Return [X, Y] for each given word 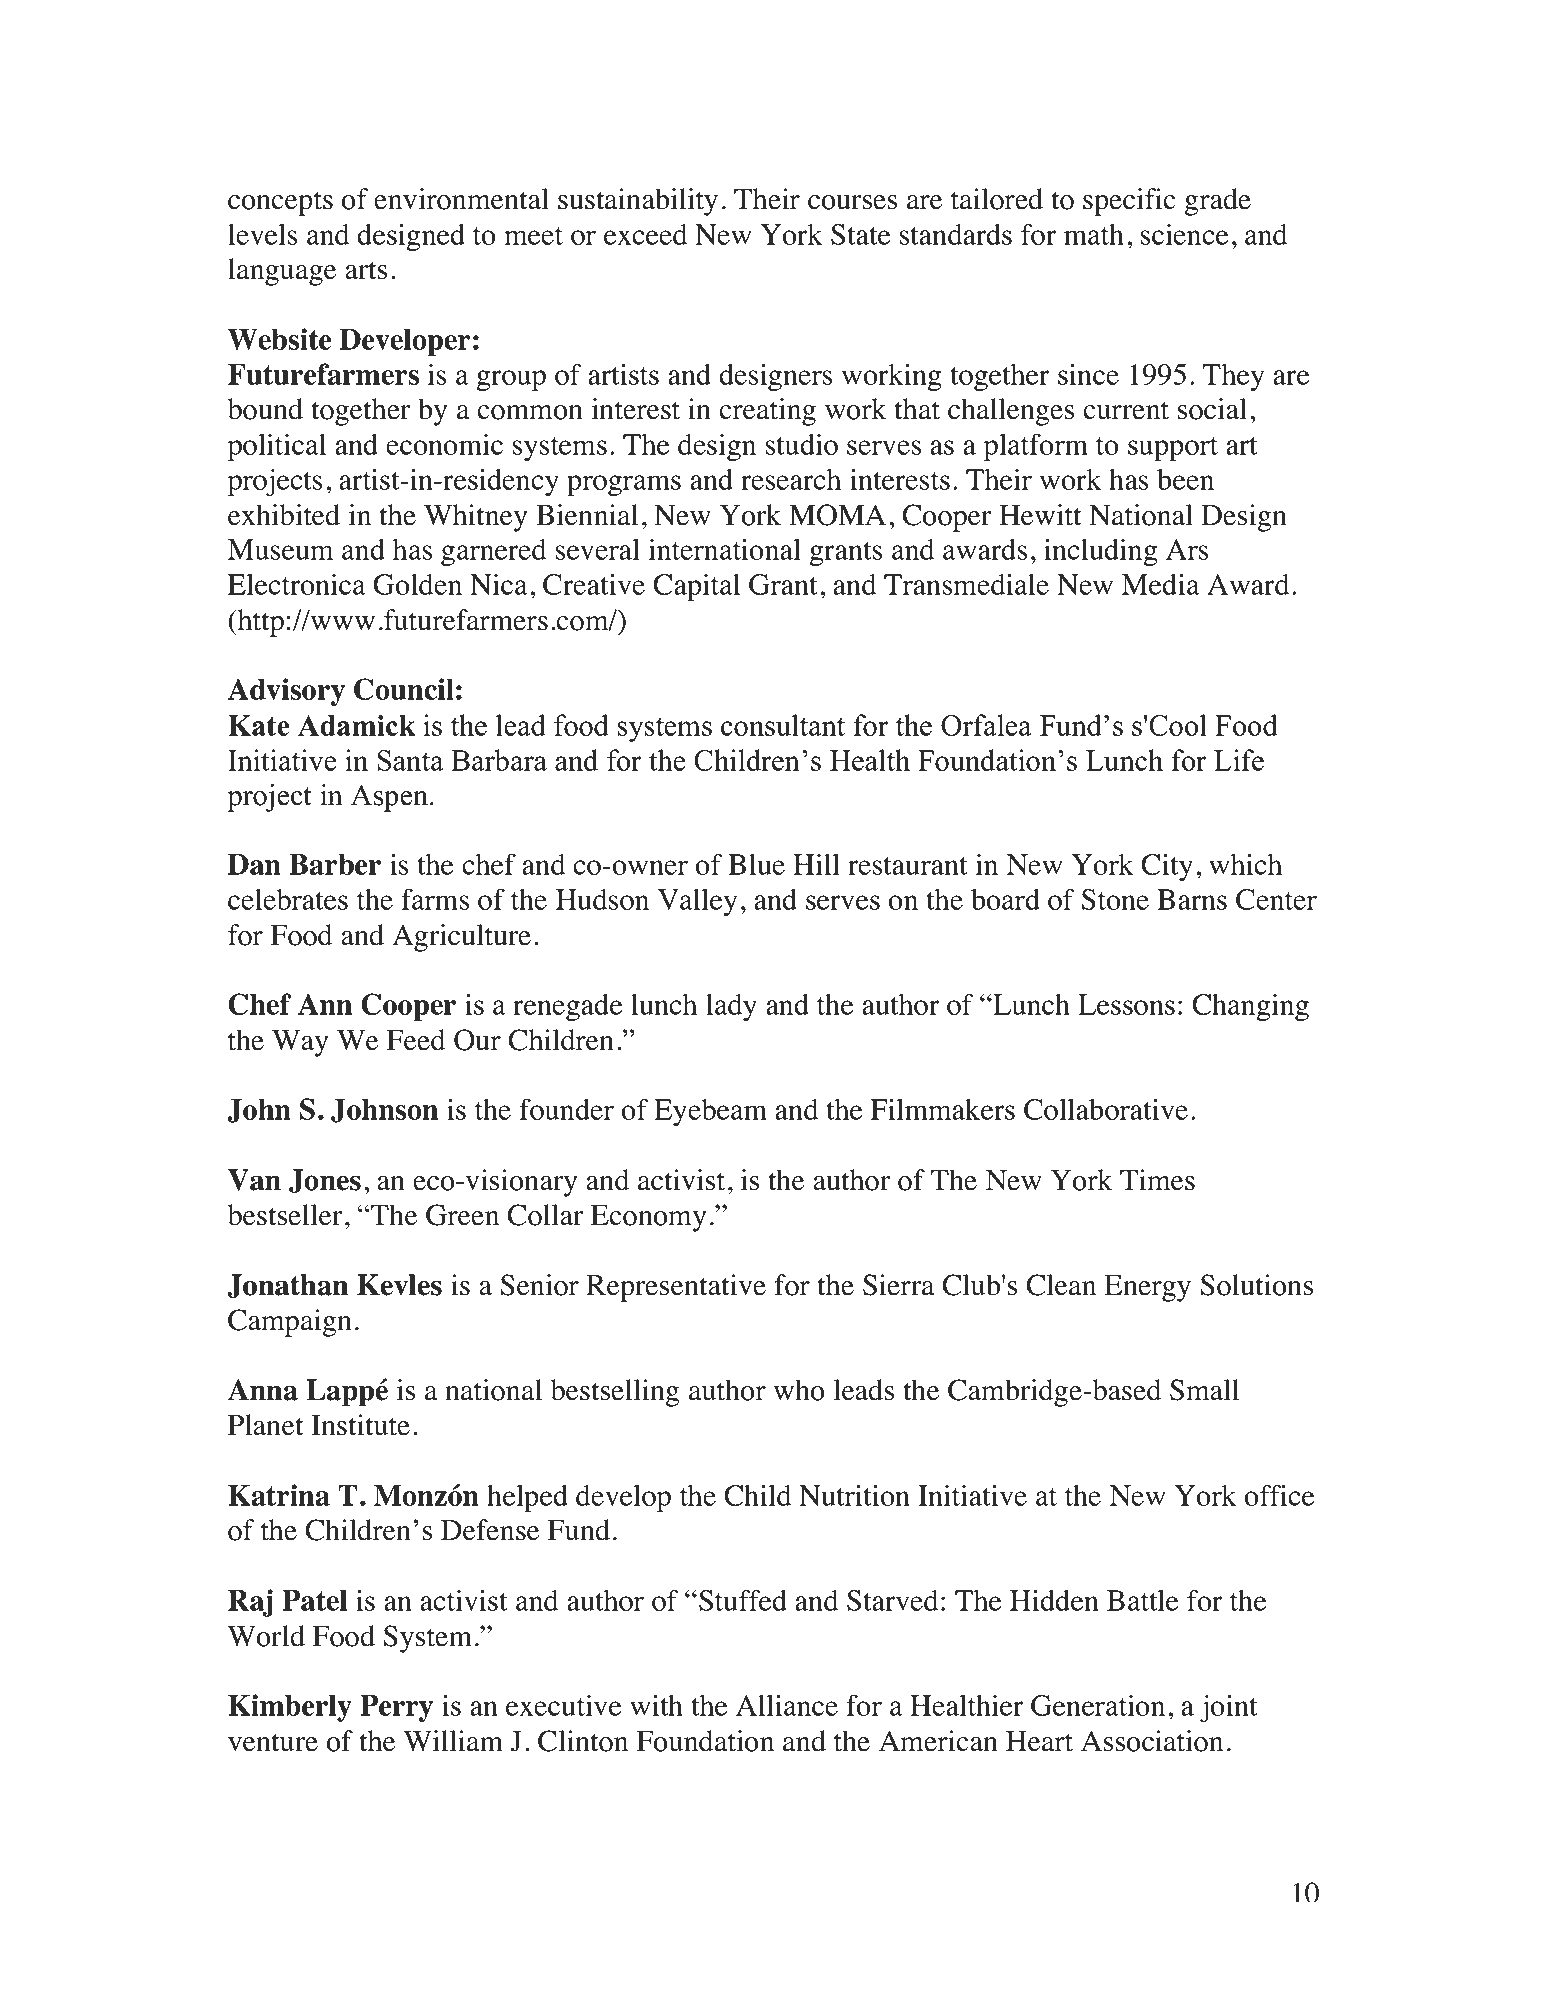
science [1184, 234]
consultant [783, 725]
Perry [396, 1708]
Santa [411, 760]
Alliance [787, 1705]
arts [366, 270]
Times [1157, 1180]
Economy [648, 1218]
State [860, 234]
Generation [1098, 1705]
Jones [325, 1181]
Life [1239, 760]
